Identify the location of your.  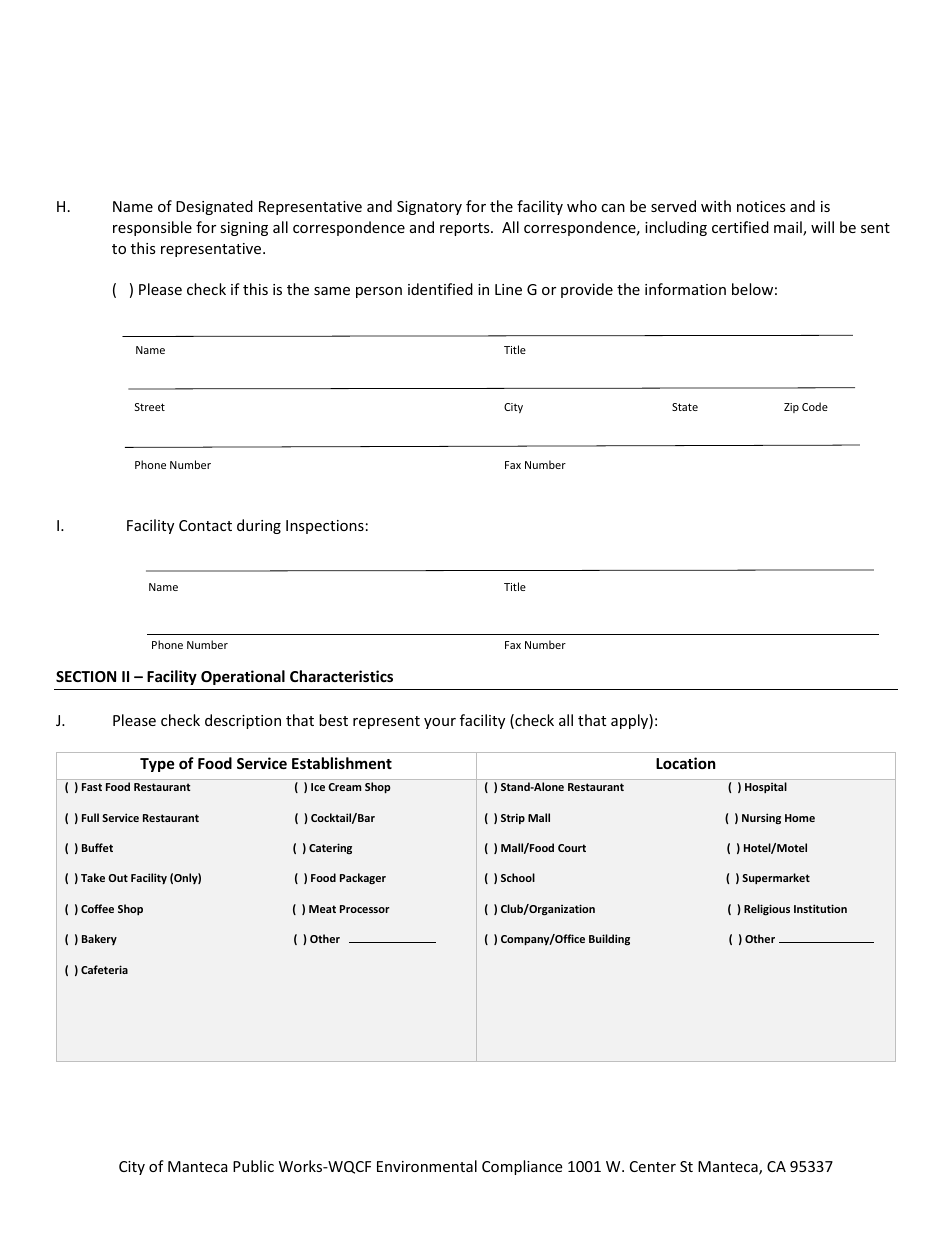
(440, 723).
